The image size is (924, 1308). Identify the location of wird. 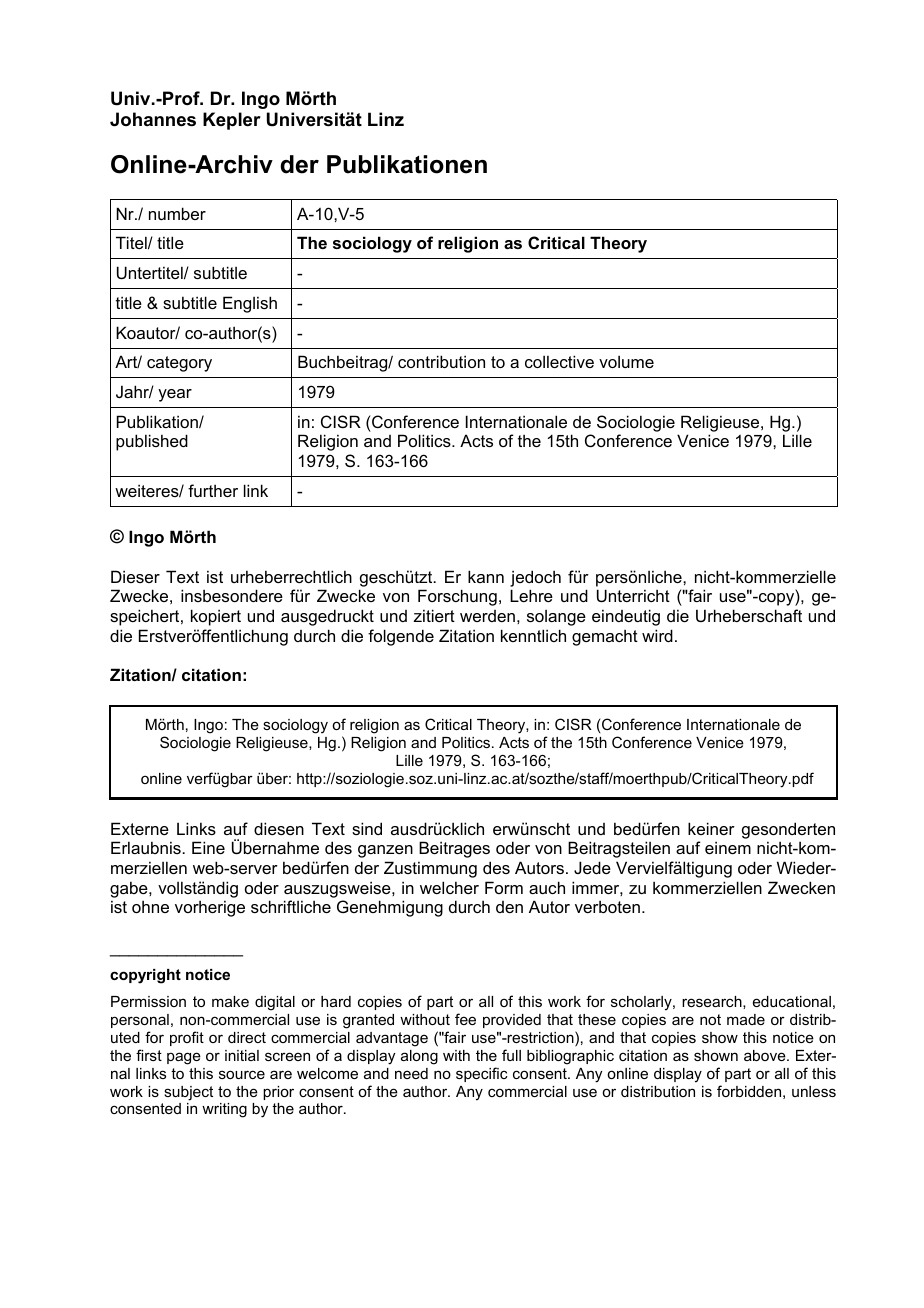
(657, 635).
